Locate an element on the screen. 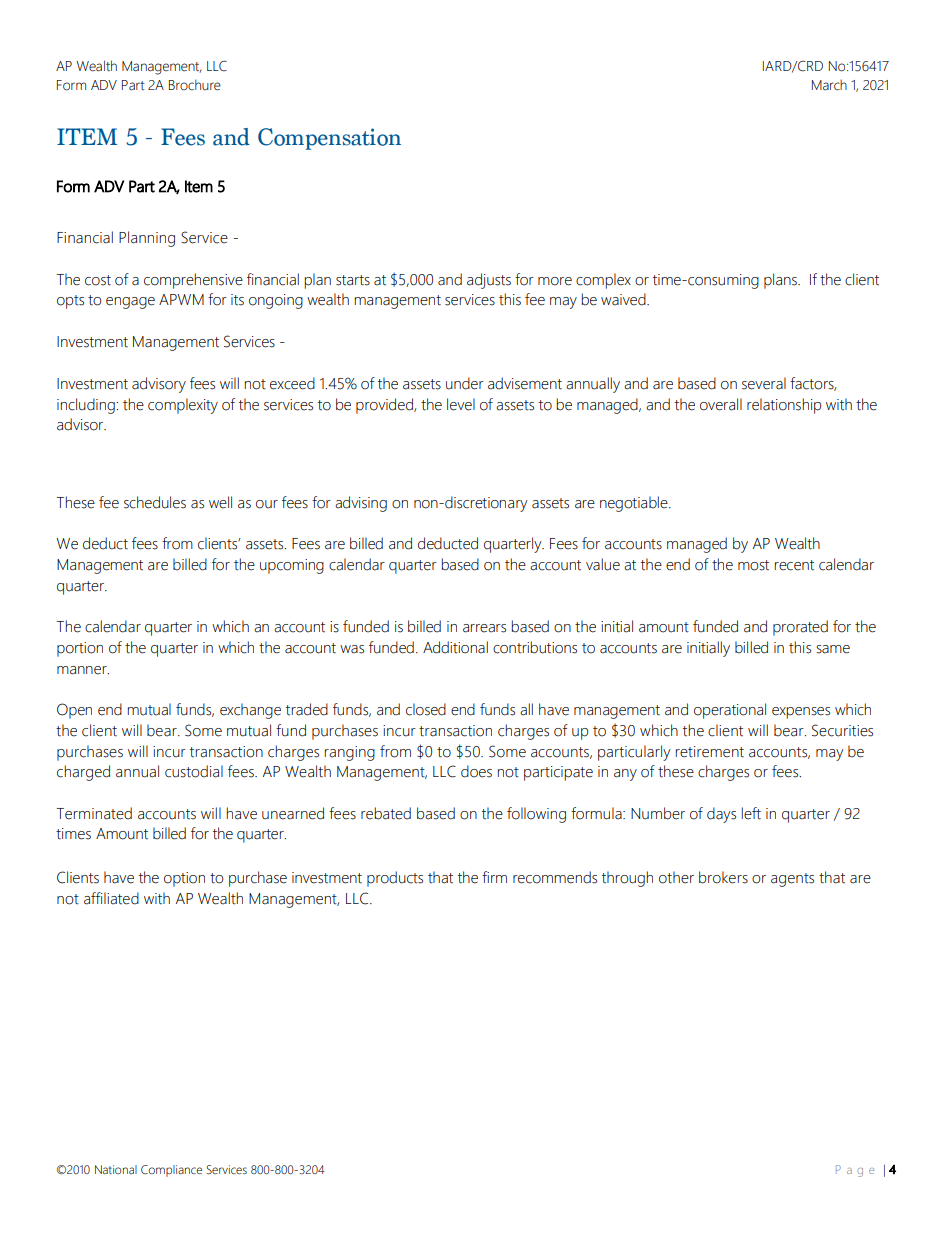  schedules is located at coordinates (155, 502).
